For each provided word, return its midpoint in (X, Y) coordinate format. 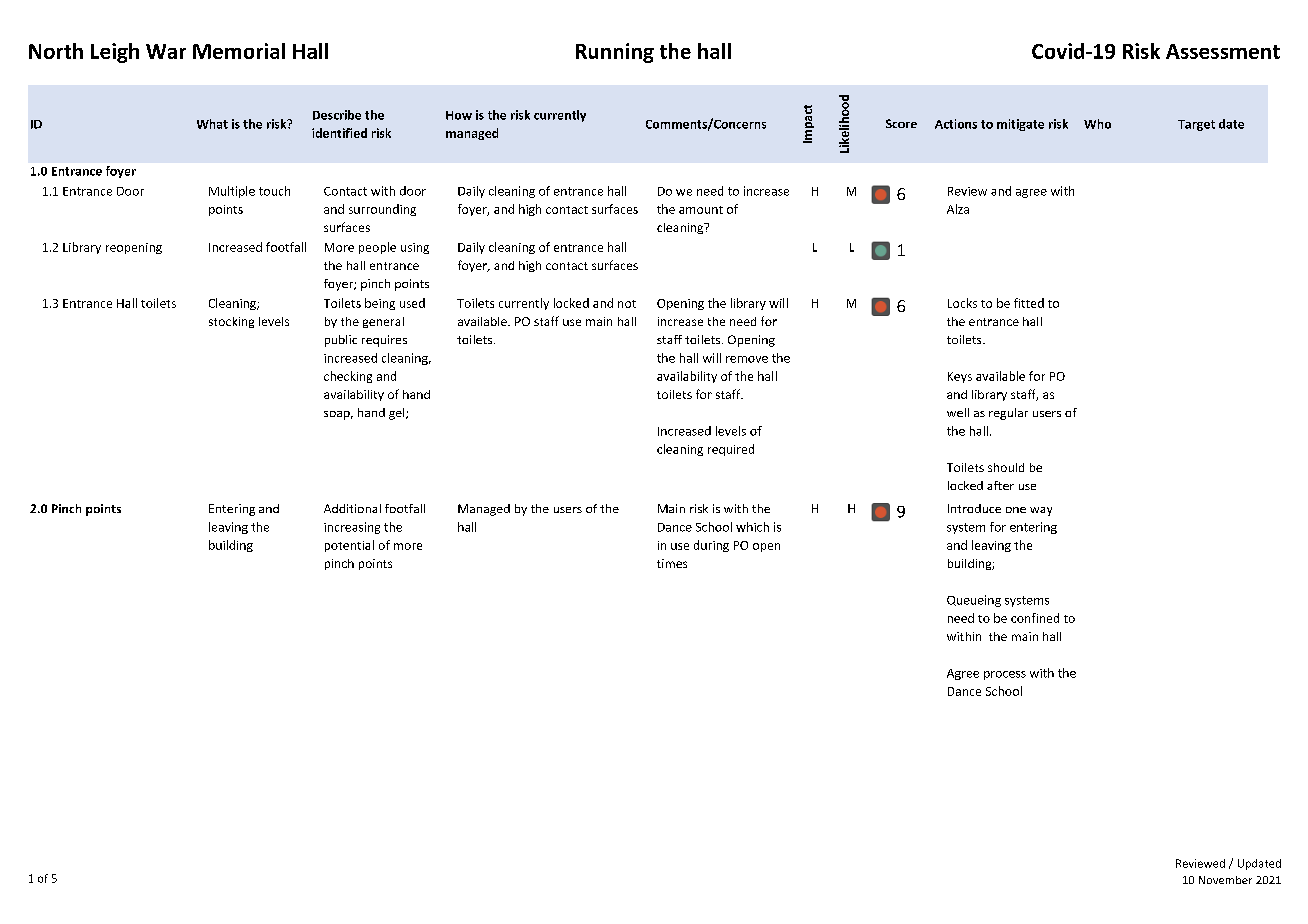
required (731, 450)
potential (349, 546)
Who (1097, 124)
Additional (352, 508)
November (1225, 880)
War (166, 51)
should (1006, 467)
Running (615, 53)
